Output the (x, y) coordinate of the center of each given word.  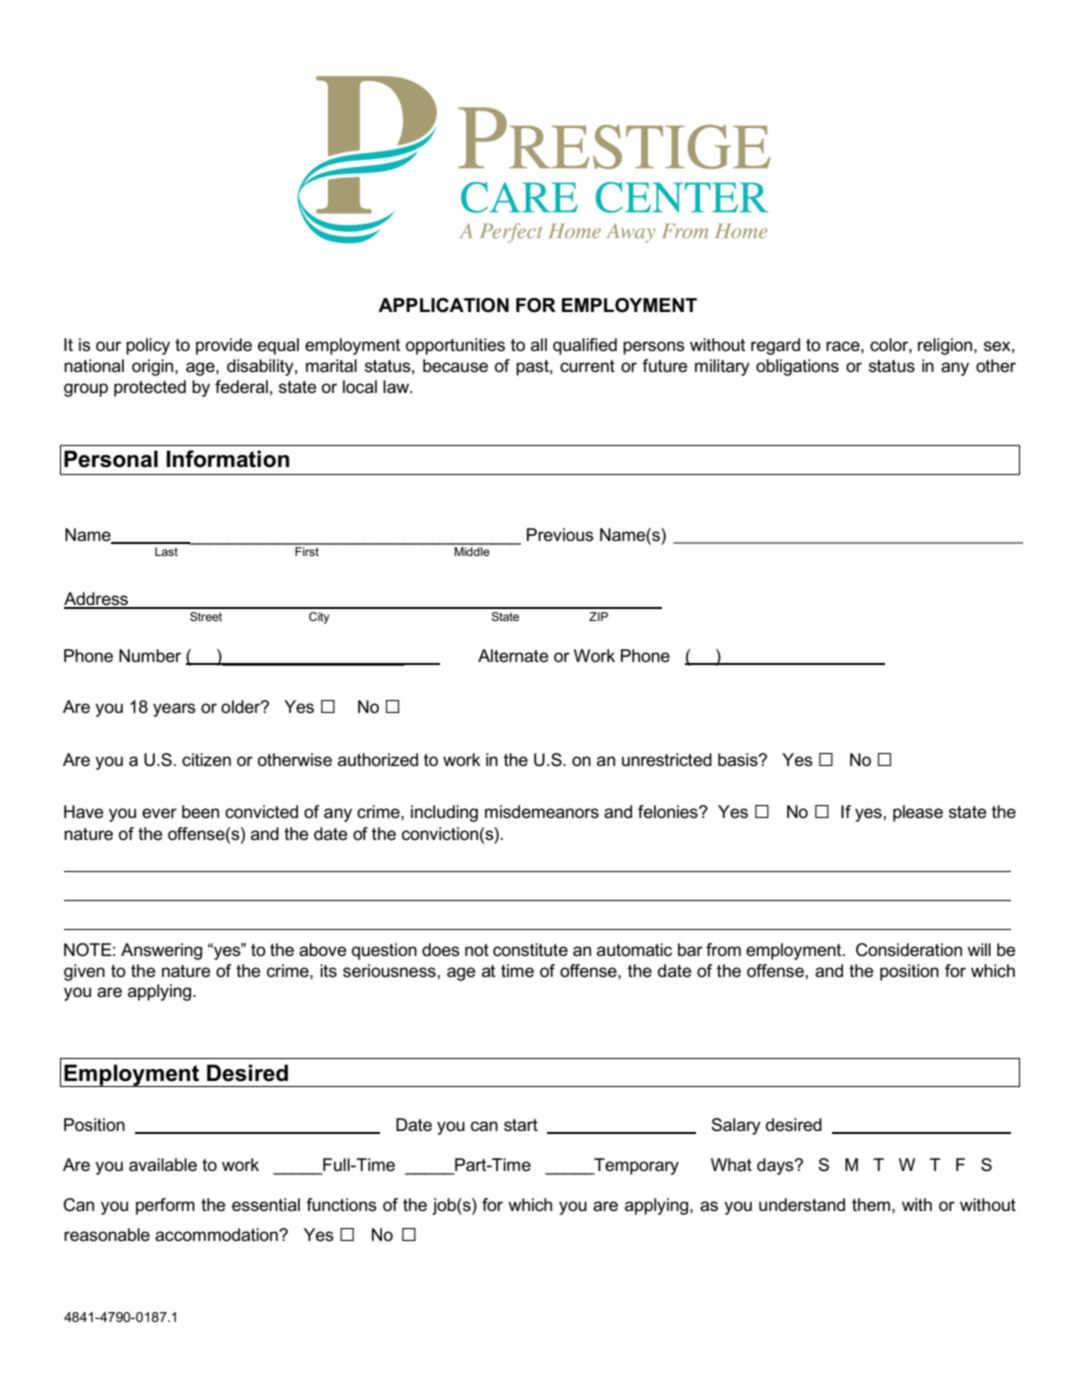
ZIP (598, 616)
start (521, 1125)
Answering (161, 951)
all (539, 344)
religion (946, 346)
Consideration (909, 950)
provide (224, 346)
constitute (530, 950)
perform (165, 1206)
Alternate (513, 656)
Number (150, 656)
